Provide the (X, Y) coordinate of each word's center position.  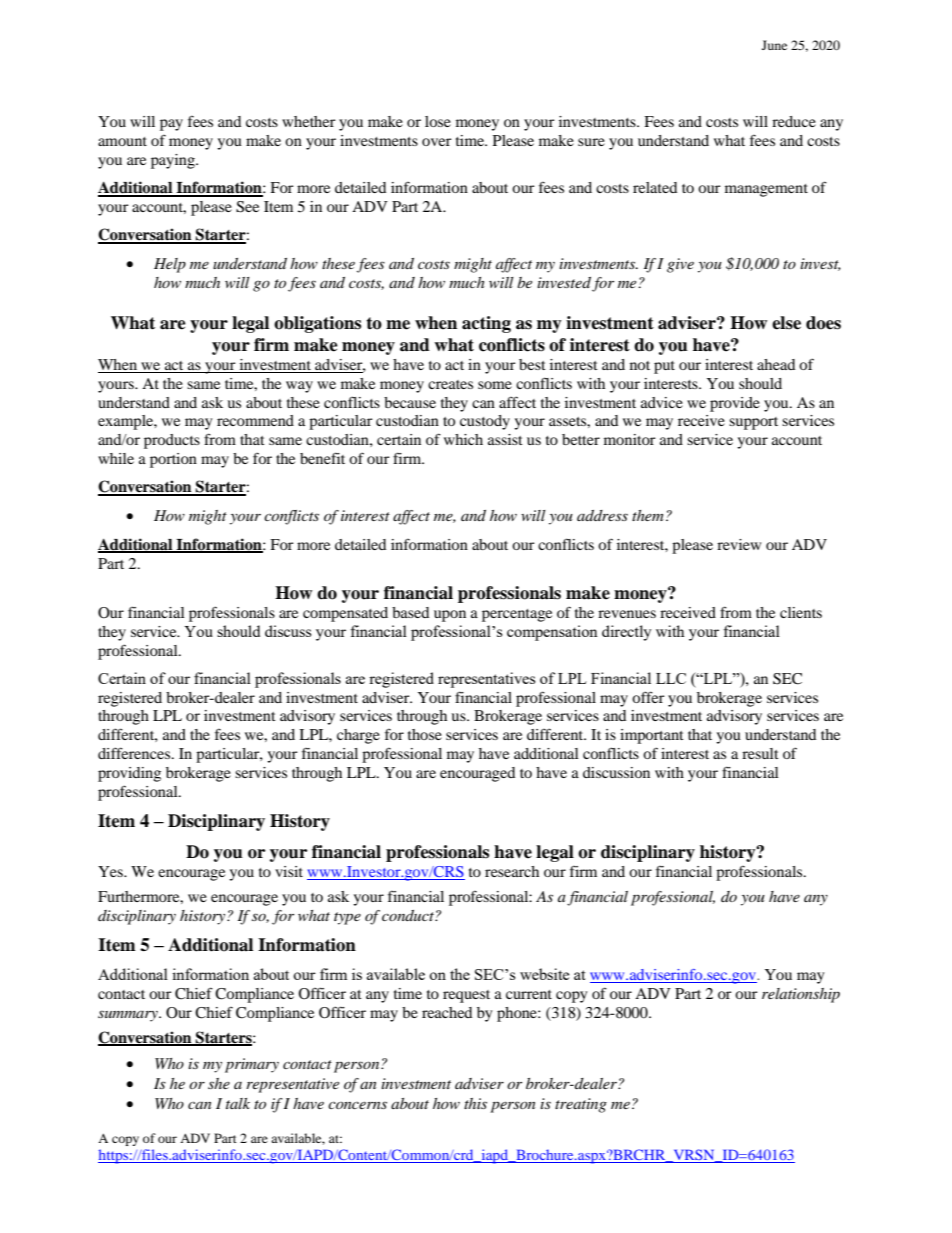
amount (122, 141)
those (425, 734)
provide (735, 404)
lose (438, 121)
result (760, 753)
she (219, 1083)
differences (135, 753)
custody (485, 422)
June (774, 45)
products (172, 441)
